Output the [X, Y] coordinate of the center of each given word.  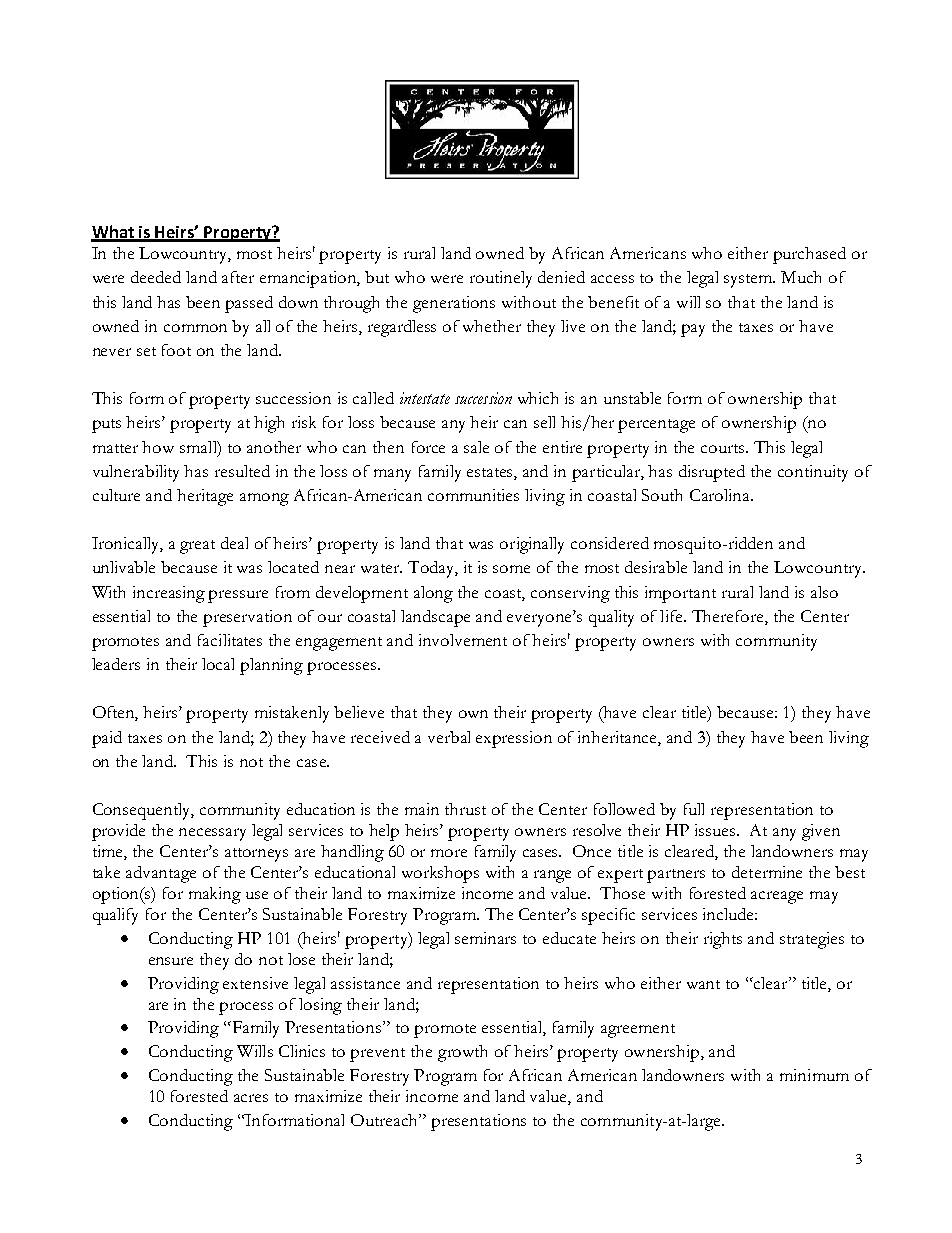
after [238, 277]
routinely [501, 279]
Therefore [729, 617]
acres [251, 1098]
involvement [463, 640]
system [749, 281]
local [218, 664]
